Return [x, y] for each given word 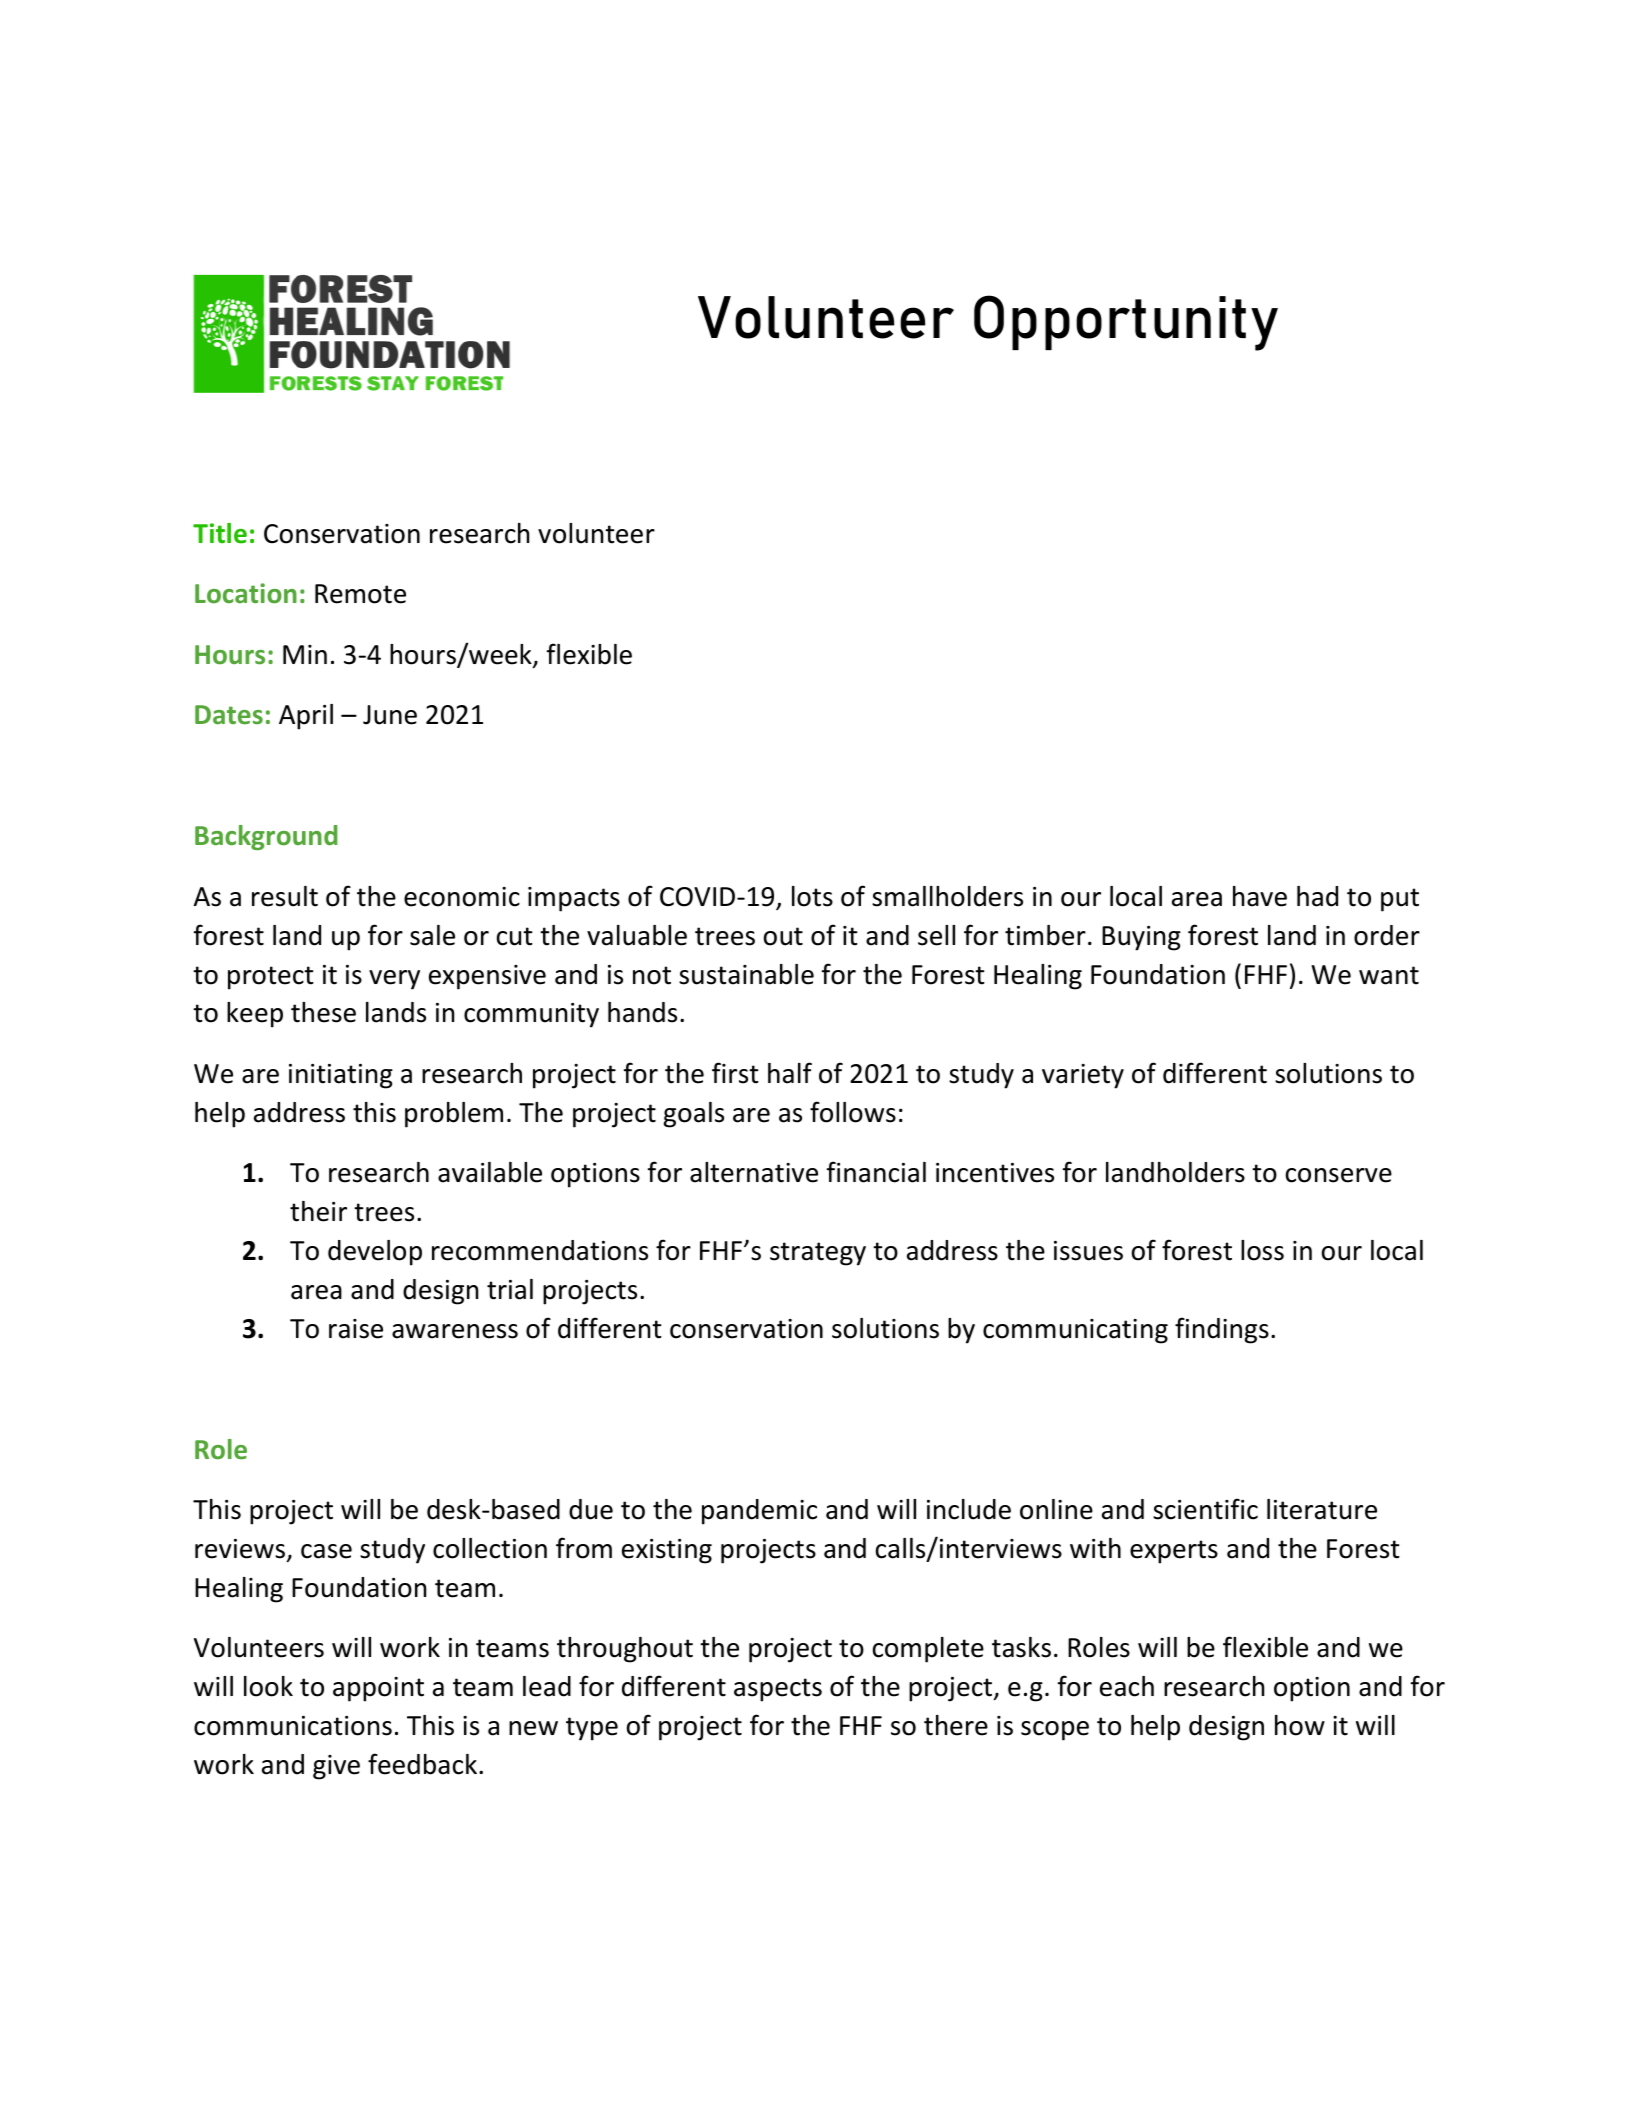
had [1317, 896]
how [1300, 1725]
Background [266, 837]
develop [375, 1253]
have [1260, 896]
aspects [778, 1690]
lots [812, 896]
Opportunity [1126, 323]
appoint [378, 1689]
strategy [818, 1254]
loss [1262, 1250]
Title [220, 533]
